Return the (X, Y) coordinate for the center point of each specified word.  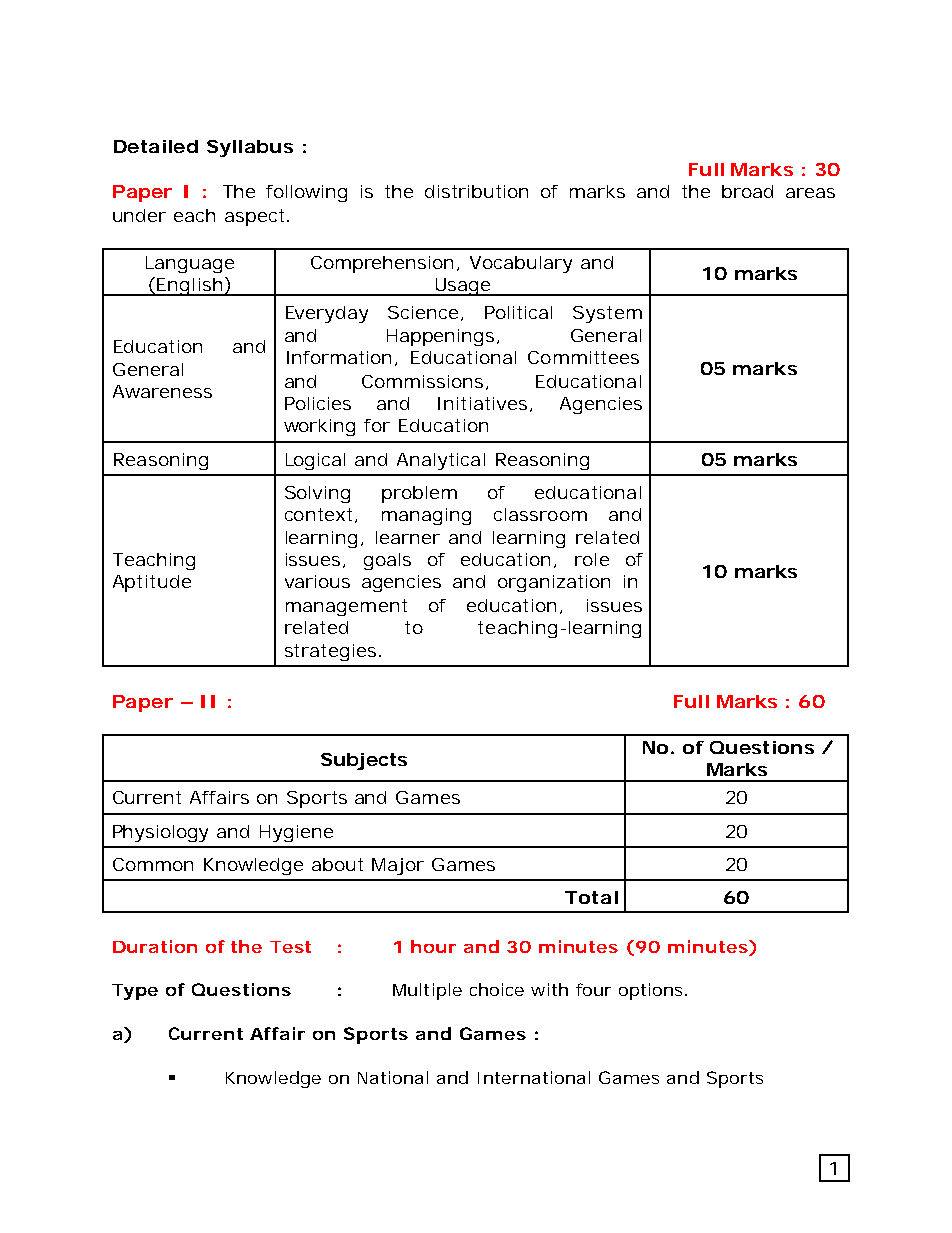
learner (408, 537)
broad (747, 191)
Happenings (443, 337)
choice (497, 989)
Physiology (160, 833)
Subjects (364, 761)
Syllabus (250, 148)
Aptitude (152, 583)
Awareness (162, 391)
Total (591, 897)
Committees (583, 357)
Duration (155, 946)
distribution (476, 191)
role (592, 559)
